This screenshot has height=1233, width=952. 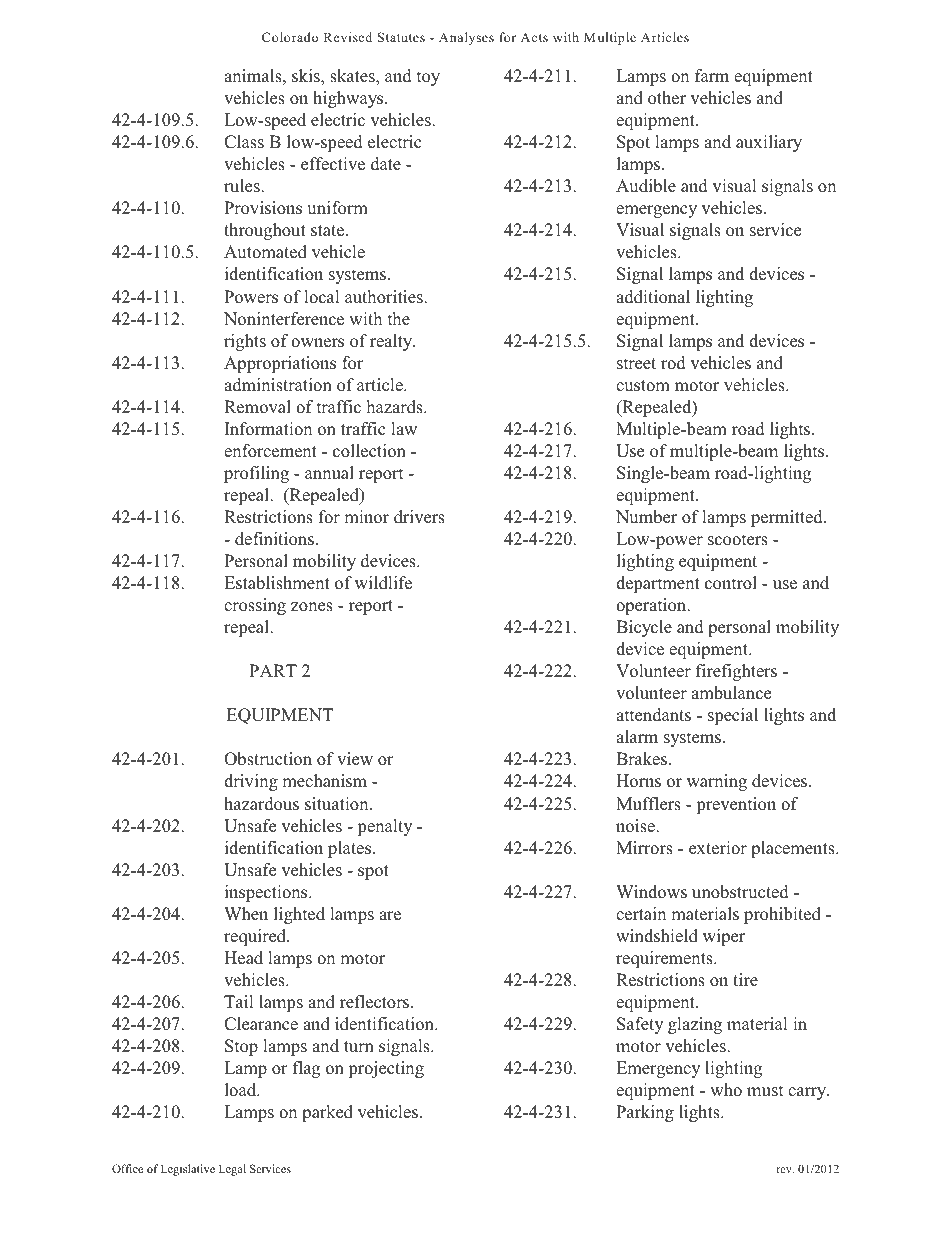 What do you see at coordinates (290, 37) in the screenshot?
I see `Colorado` at bounding box center [290, 37].
